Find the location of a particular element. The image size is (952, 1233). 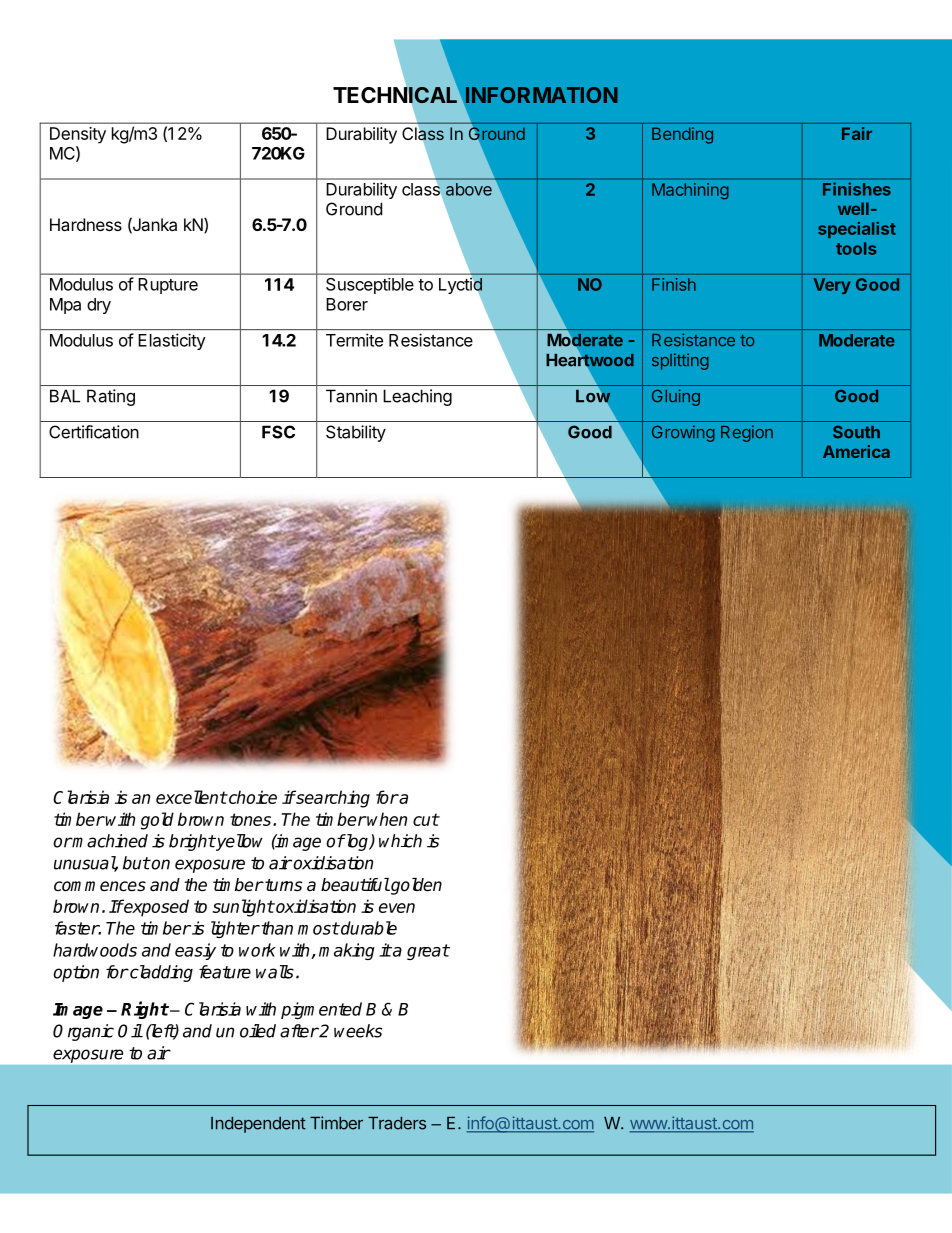

which is located at coordinates (400, 841).
